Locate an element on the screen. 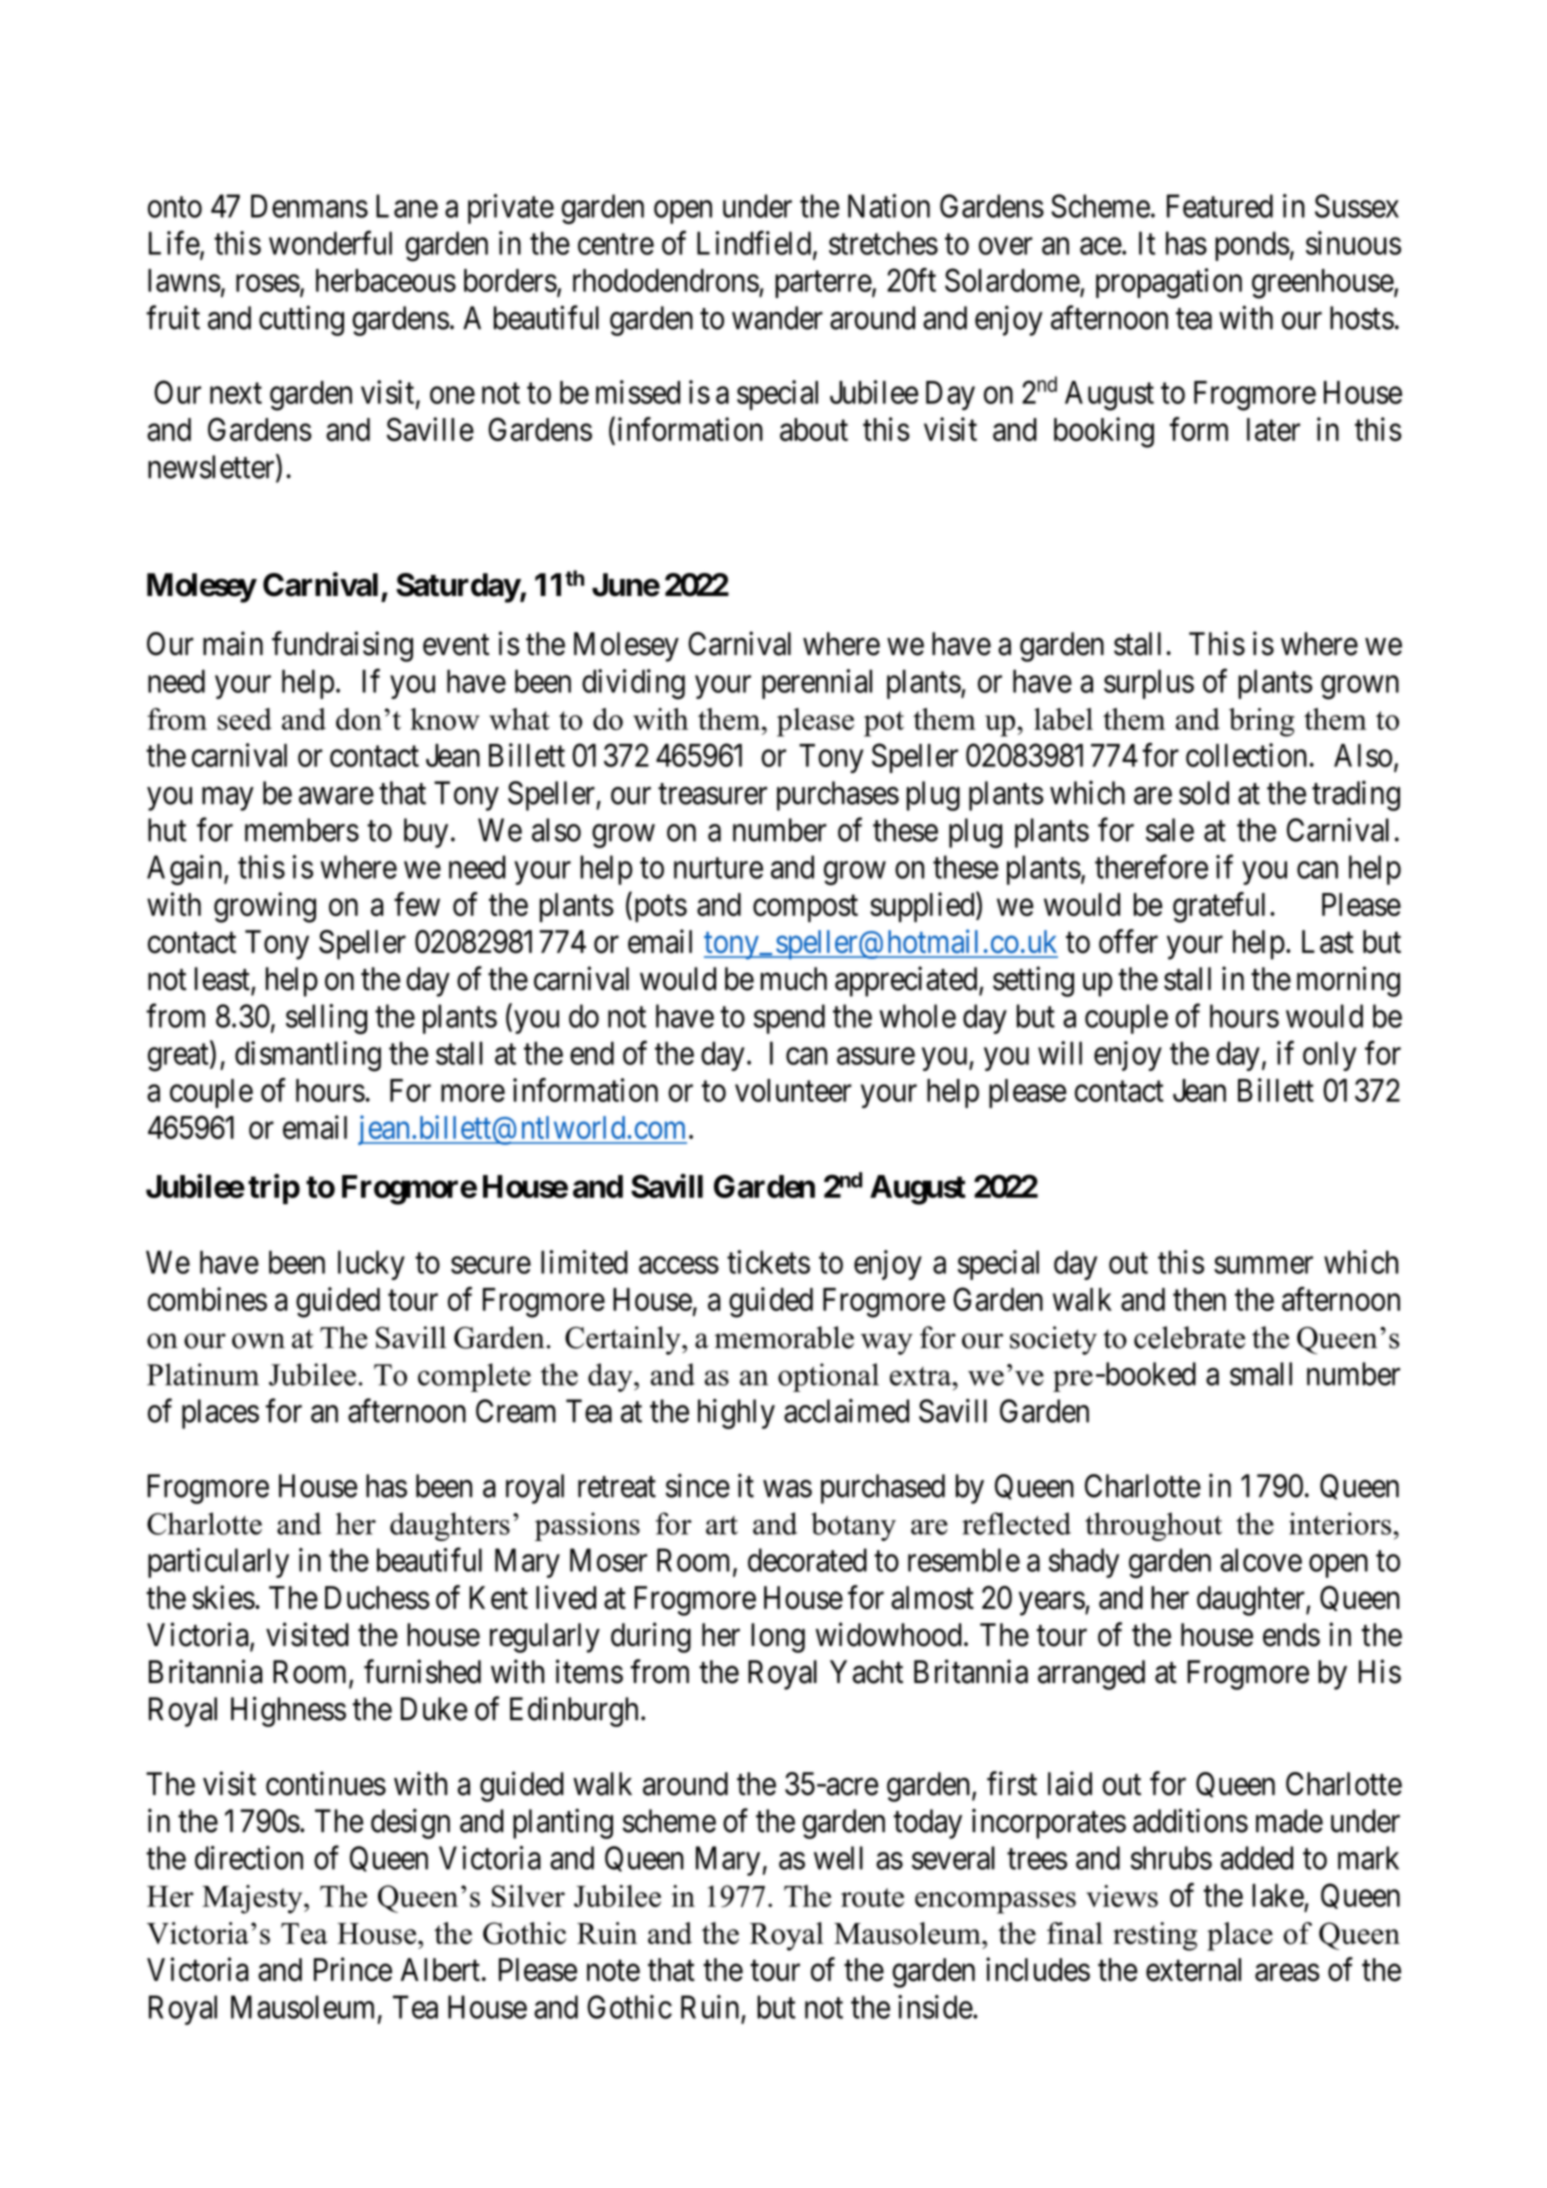 This screenshot has width=1547, height=2188. propagation is located at coordinates (1169, 283).
